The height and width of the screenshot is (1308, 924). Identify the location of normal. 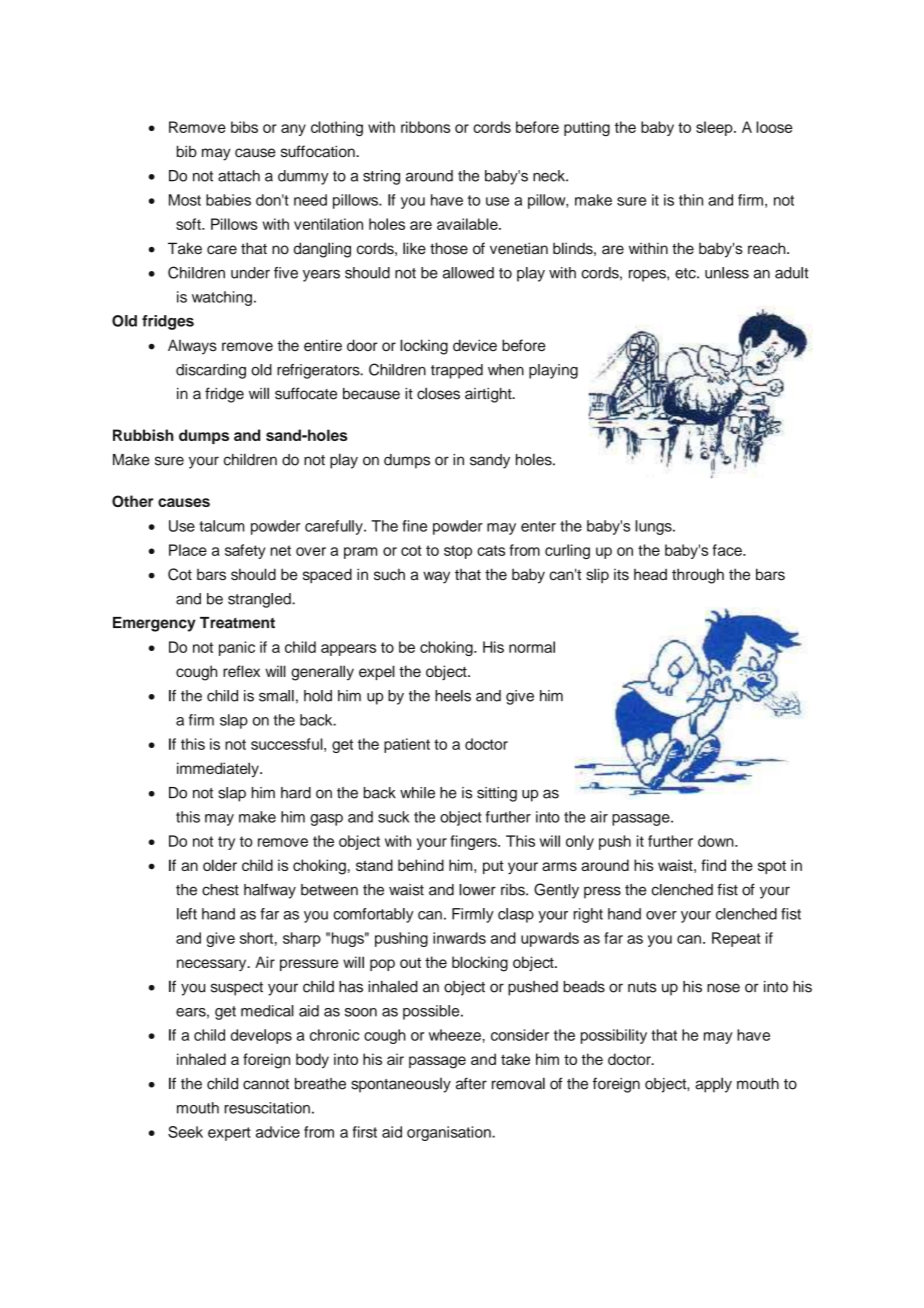
(532, 647).
